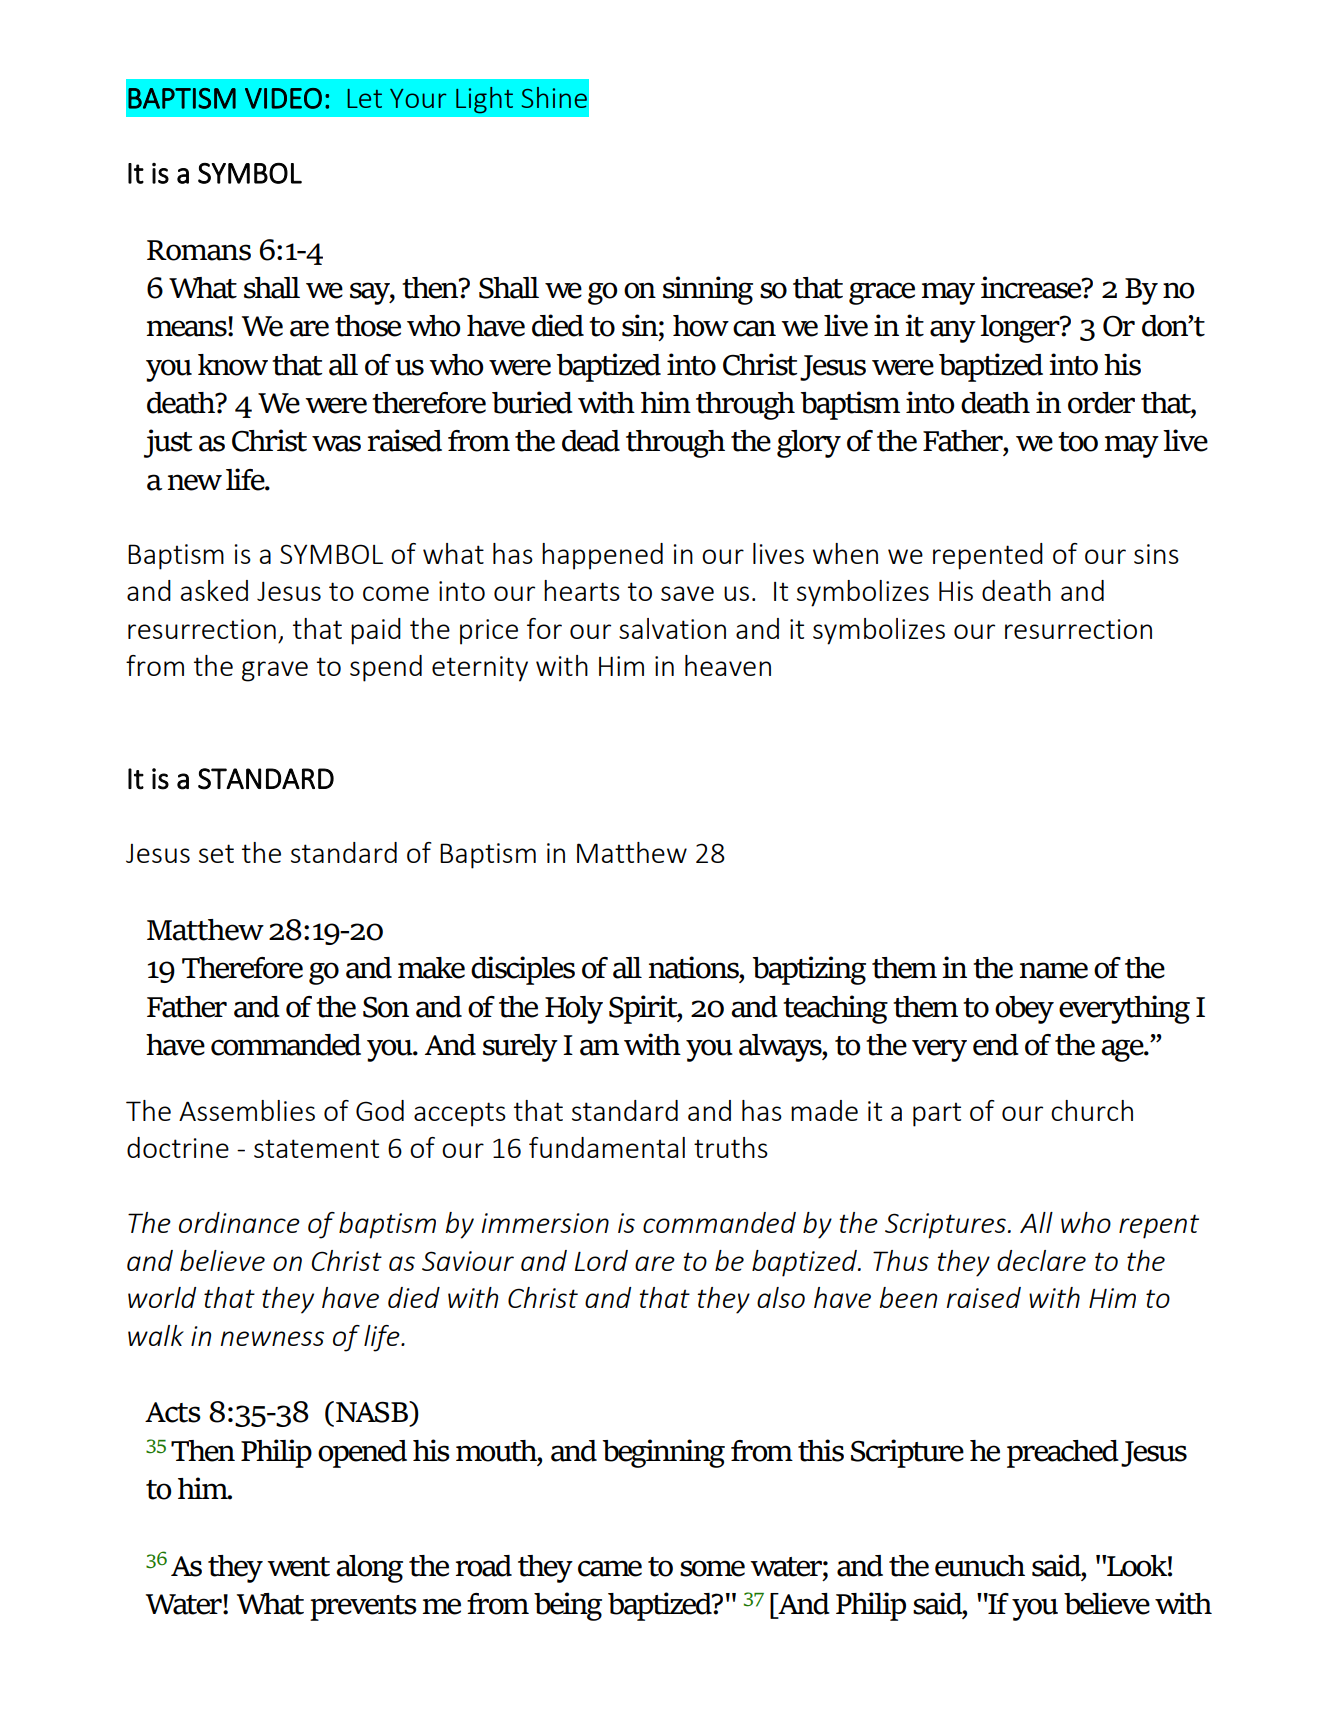 Image resolution: width=1341 pixels, height=1735 pixels. What do you see at coordinates (283, 98) in the screenshot?
I see `VIDEO` at bounding box center [283, 98].
